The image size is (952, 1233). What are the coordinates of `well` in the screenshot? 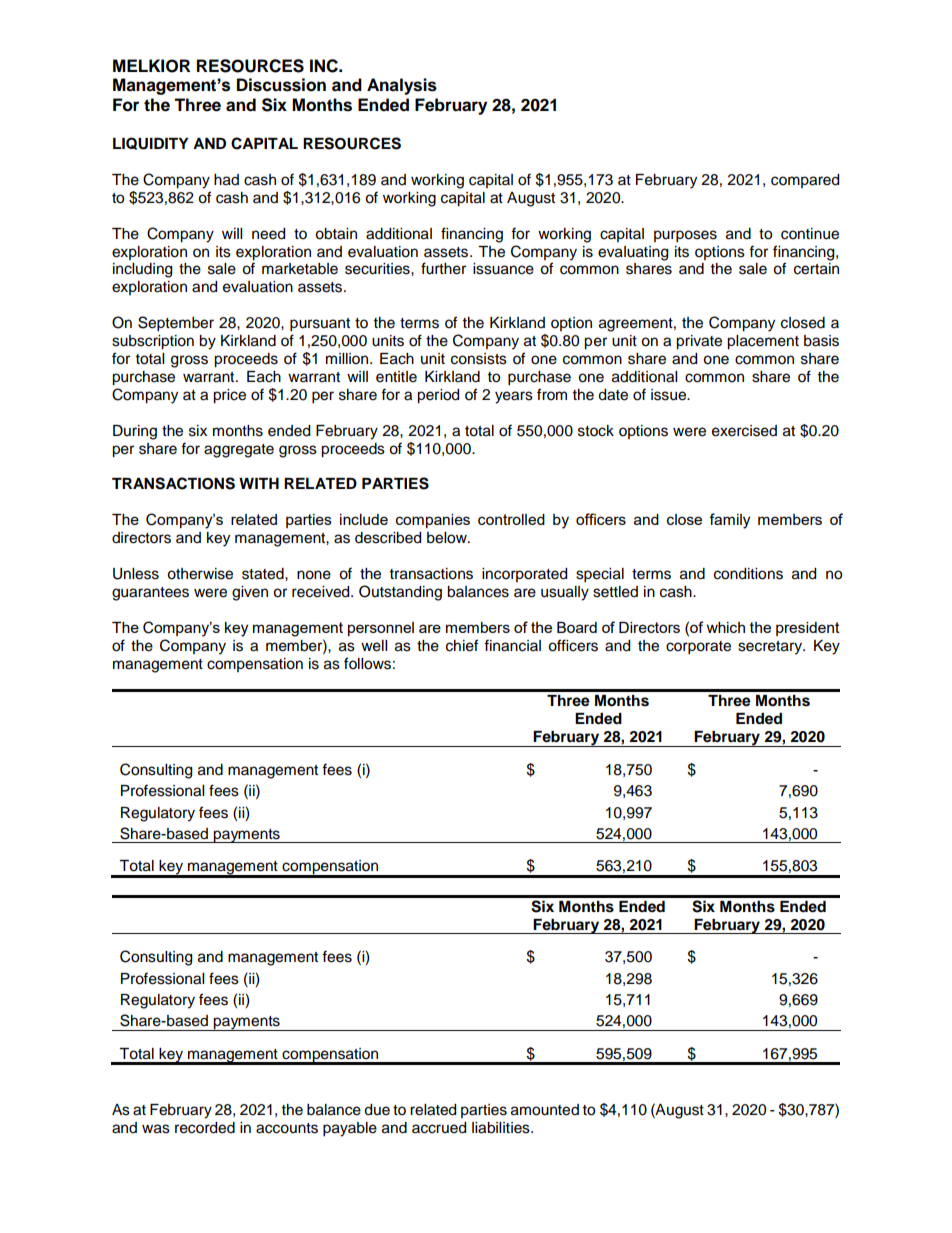 It's located at (374, 646).
